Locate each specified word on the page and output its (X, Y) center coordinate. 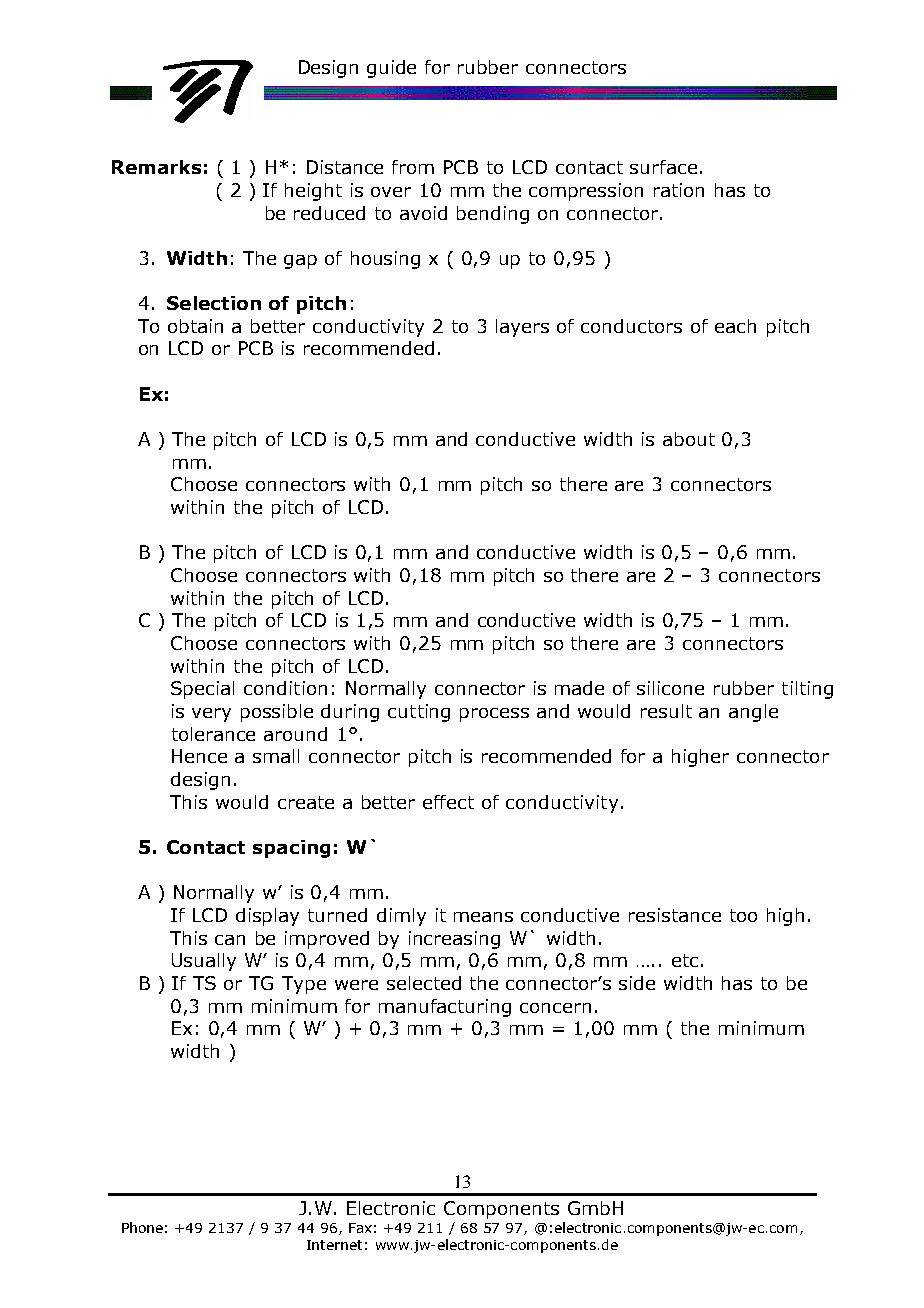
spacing (291, 849)
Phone (142, 1227)
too (743, 915)
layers (522, 328)
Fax (360, 1228)
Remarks (156, 167)
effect (448, 802)
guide (391, 69)
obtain (195, 326)
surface (663, 167)
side (637, 983)
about (689, 439)
